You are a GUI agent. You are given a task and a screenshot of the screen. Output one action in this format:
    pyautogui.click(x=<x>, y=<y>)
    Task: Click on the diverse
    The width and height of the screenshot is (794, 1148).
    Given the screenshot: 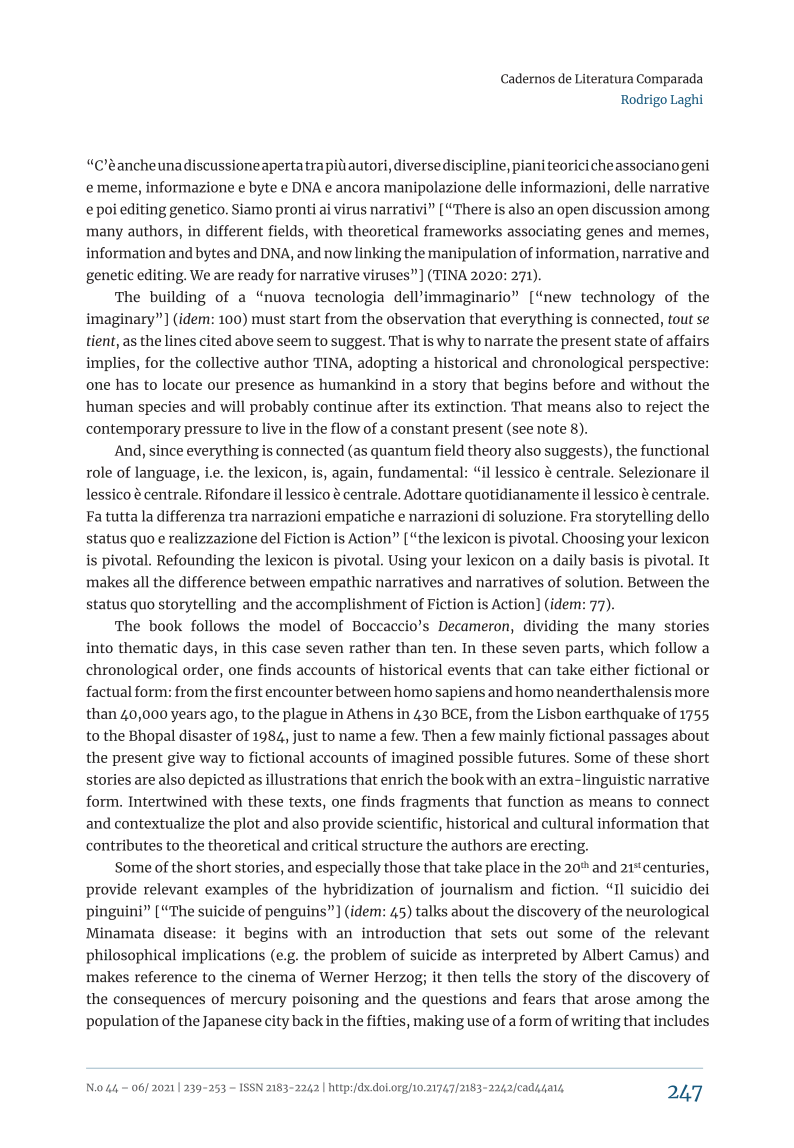 What is the action you would take?
    pyautogui.click(x=417, y=165)
